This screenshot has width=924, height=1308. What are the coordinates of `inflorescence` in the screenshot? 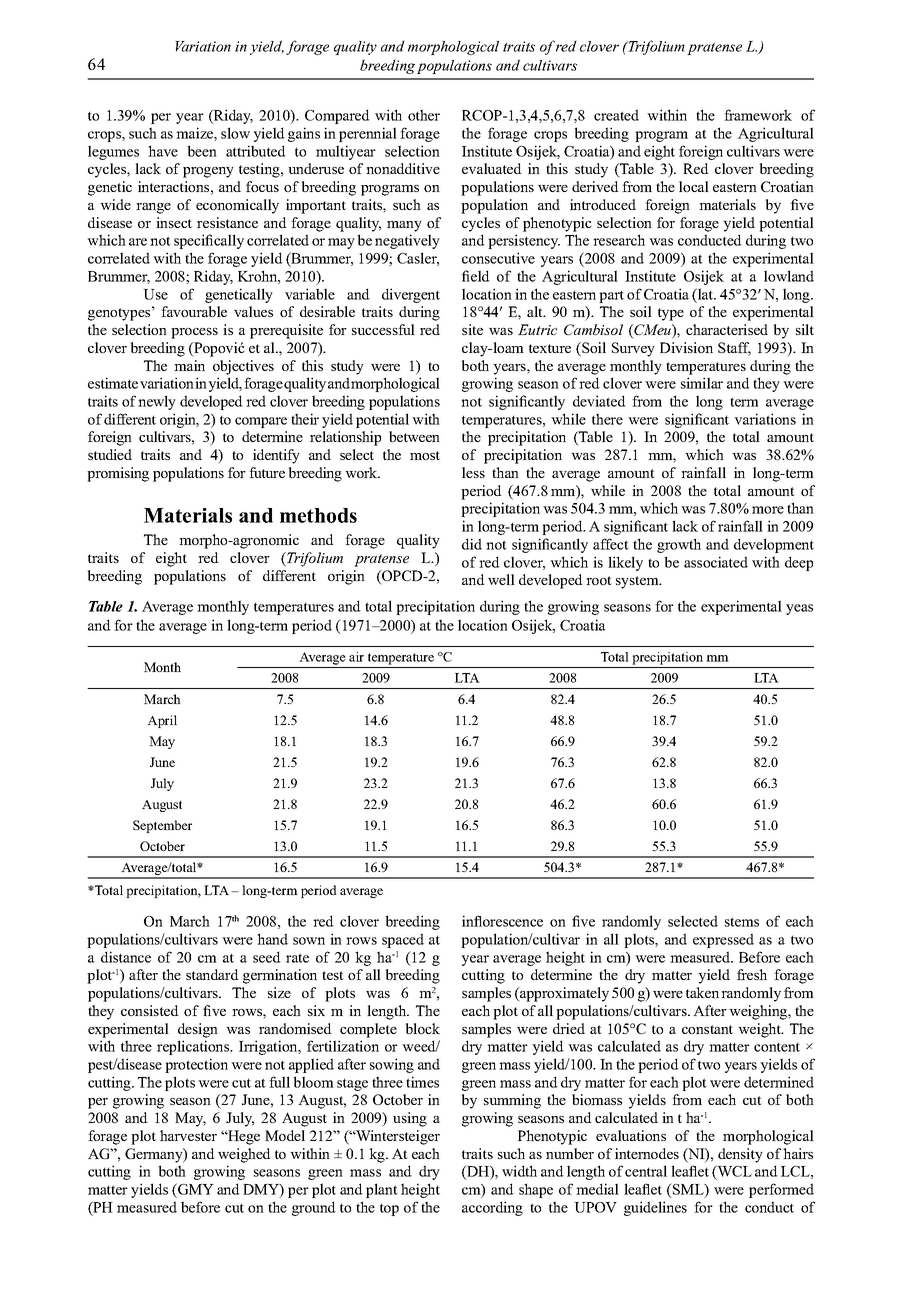 It's located at (502, 921).
